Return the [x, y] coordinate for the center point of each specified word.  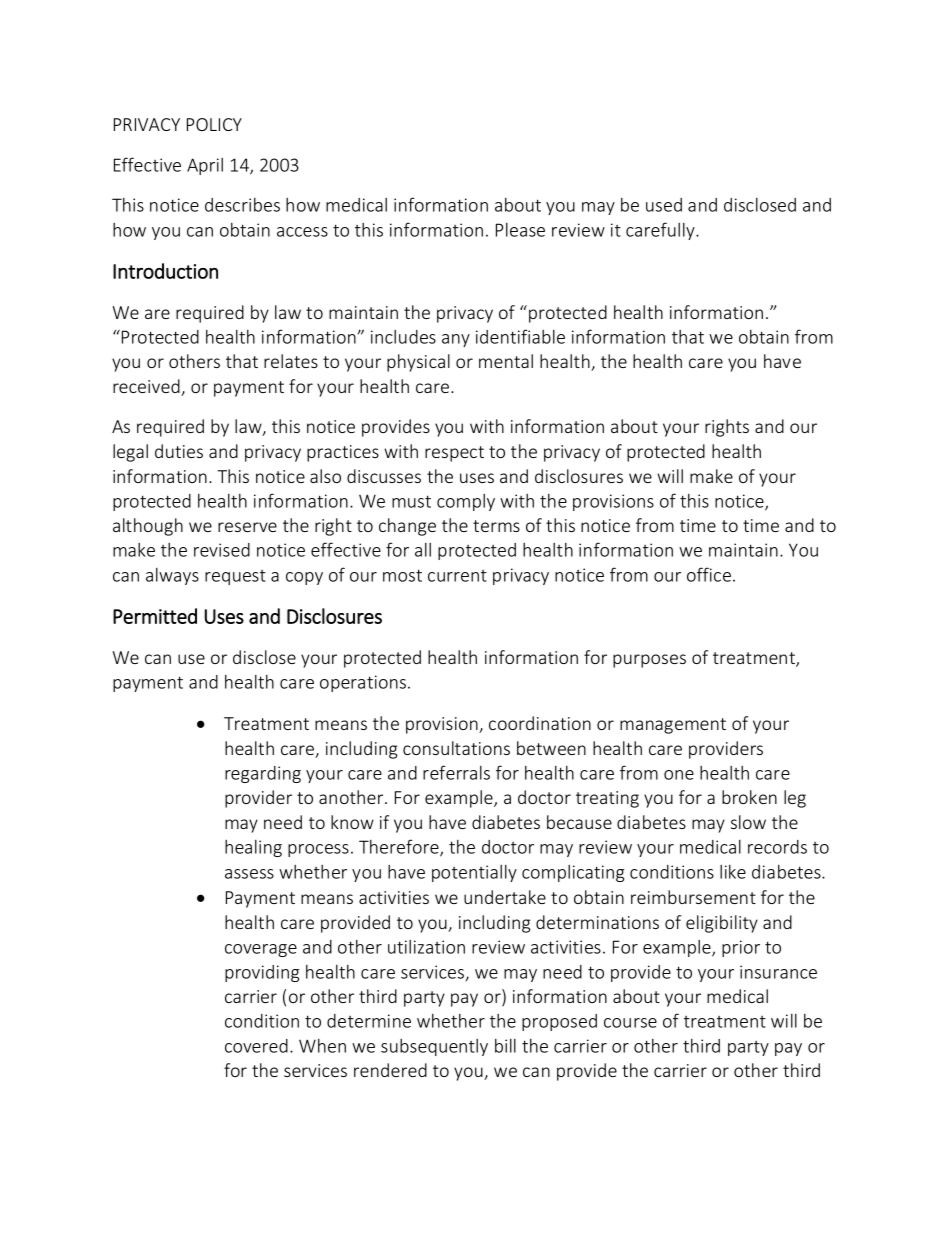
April [205, 166]
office [709, 574]
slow [748, 822]
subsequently [434, 1047]
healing [253, 848]
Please [520, 230]
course [630, 1023]
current [457, 576]
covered [256, 1046]
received [147, 387]
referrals [456, 772]
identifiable [520, 336]
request [235, 577]
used [664, 205]
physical [418, 363]
